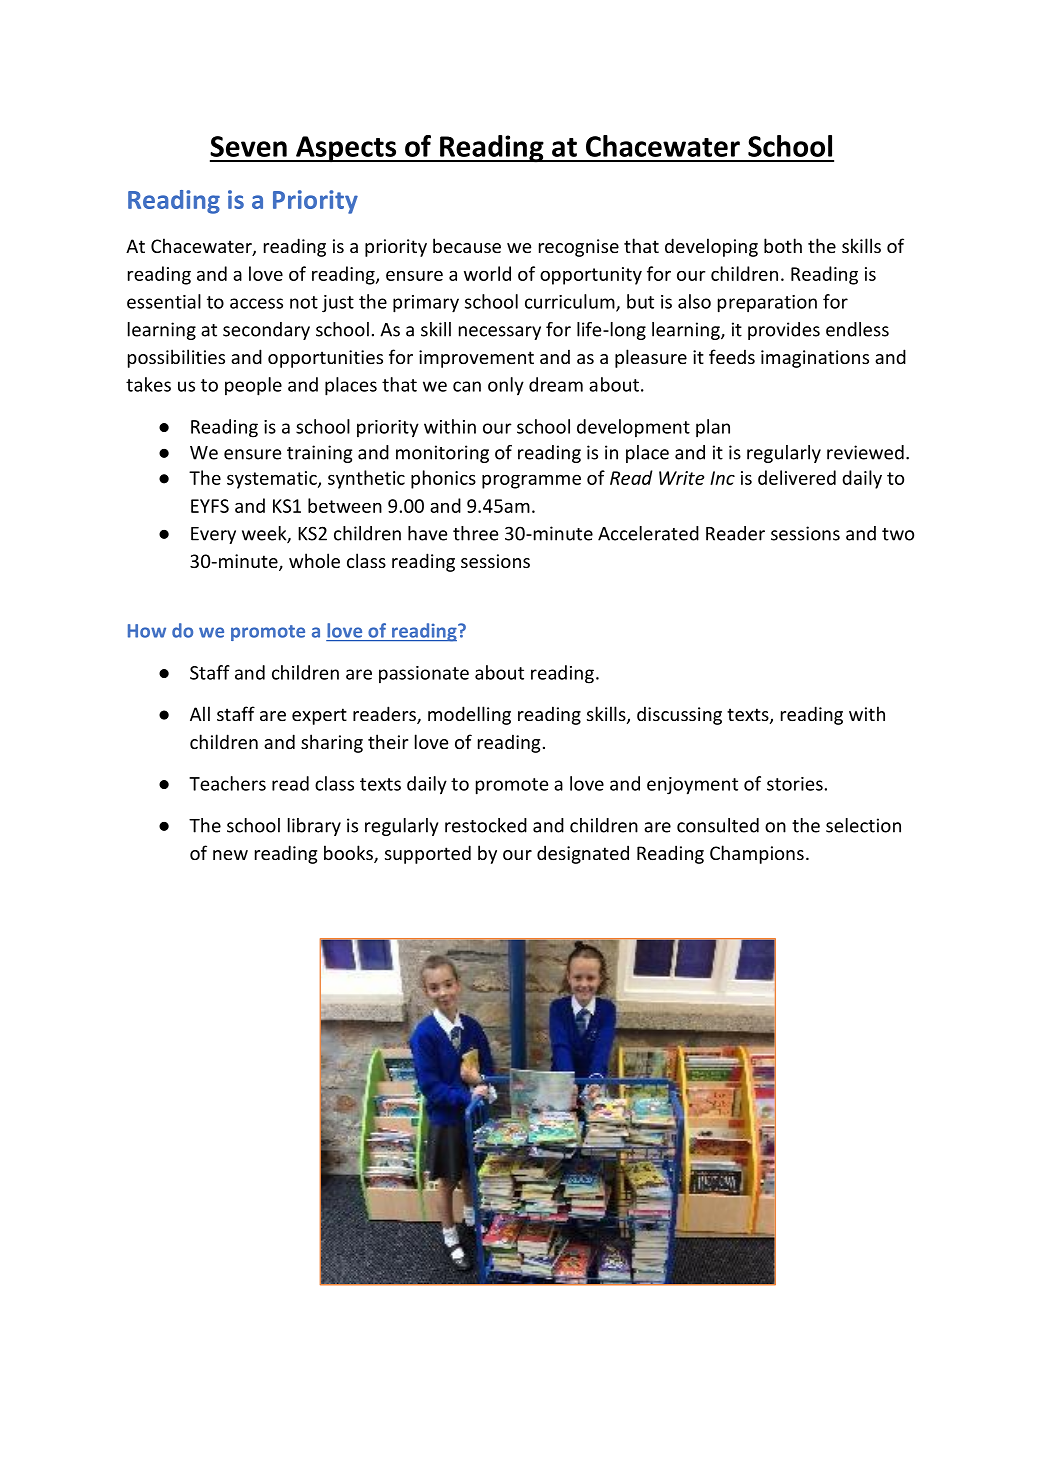  Describe the element at coordinates (783, 245) in the page. I see `both` at that location.
